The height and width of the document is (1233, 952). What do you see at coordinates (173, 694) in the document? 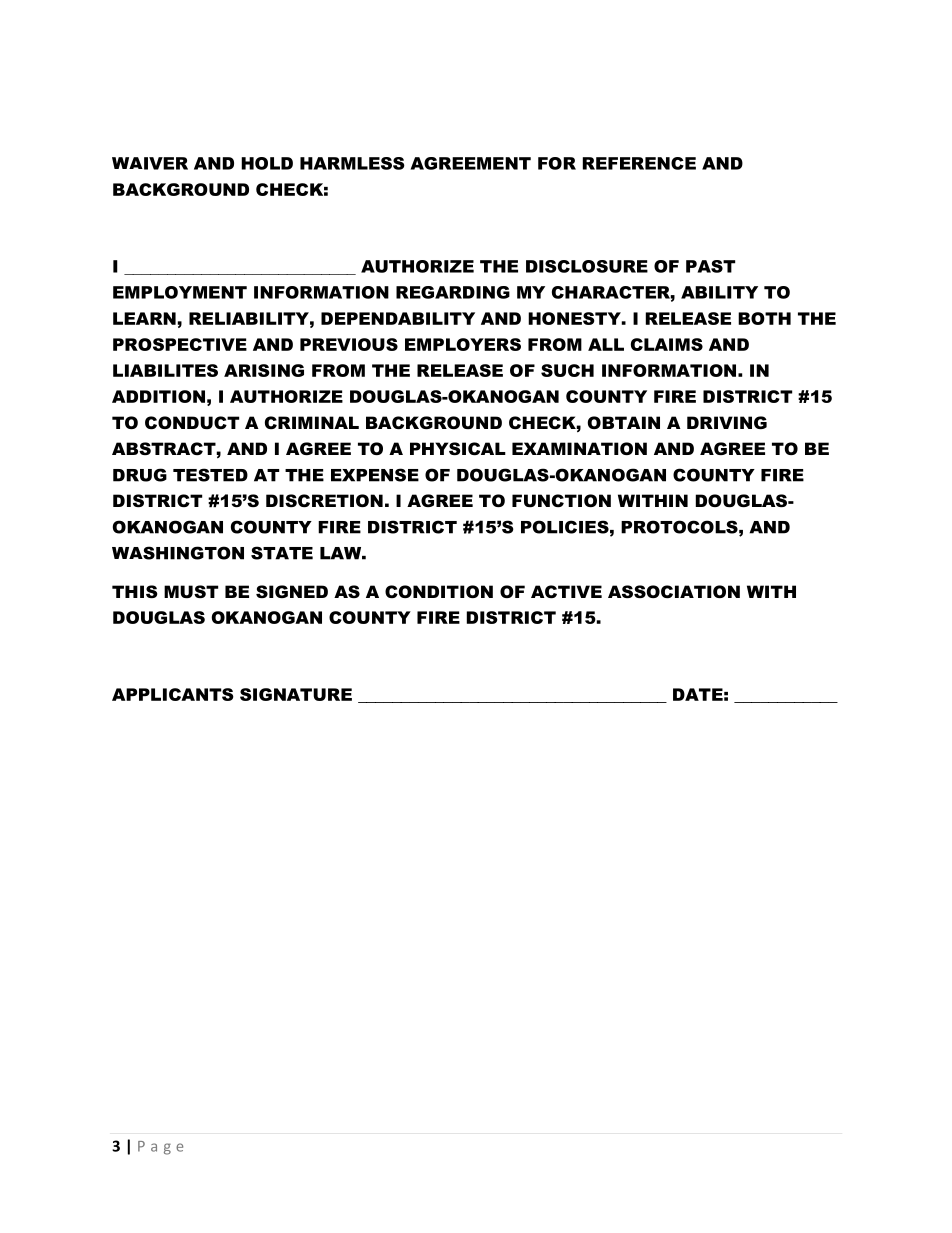
I see `APPLICANTS` at bounding box center [173, 694].
